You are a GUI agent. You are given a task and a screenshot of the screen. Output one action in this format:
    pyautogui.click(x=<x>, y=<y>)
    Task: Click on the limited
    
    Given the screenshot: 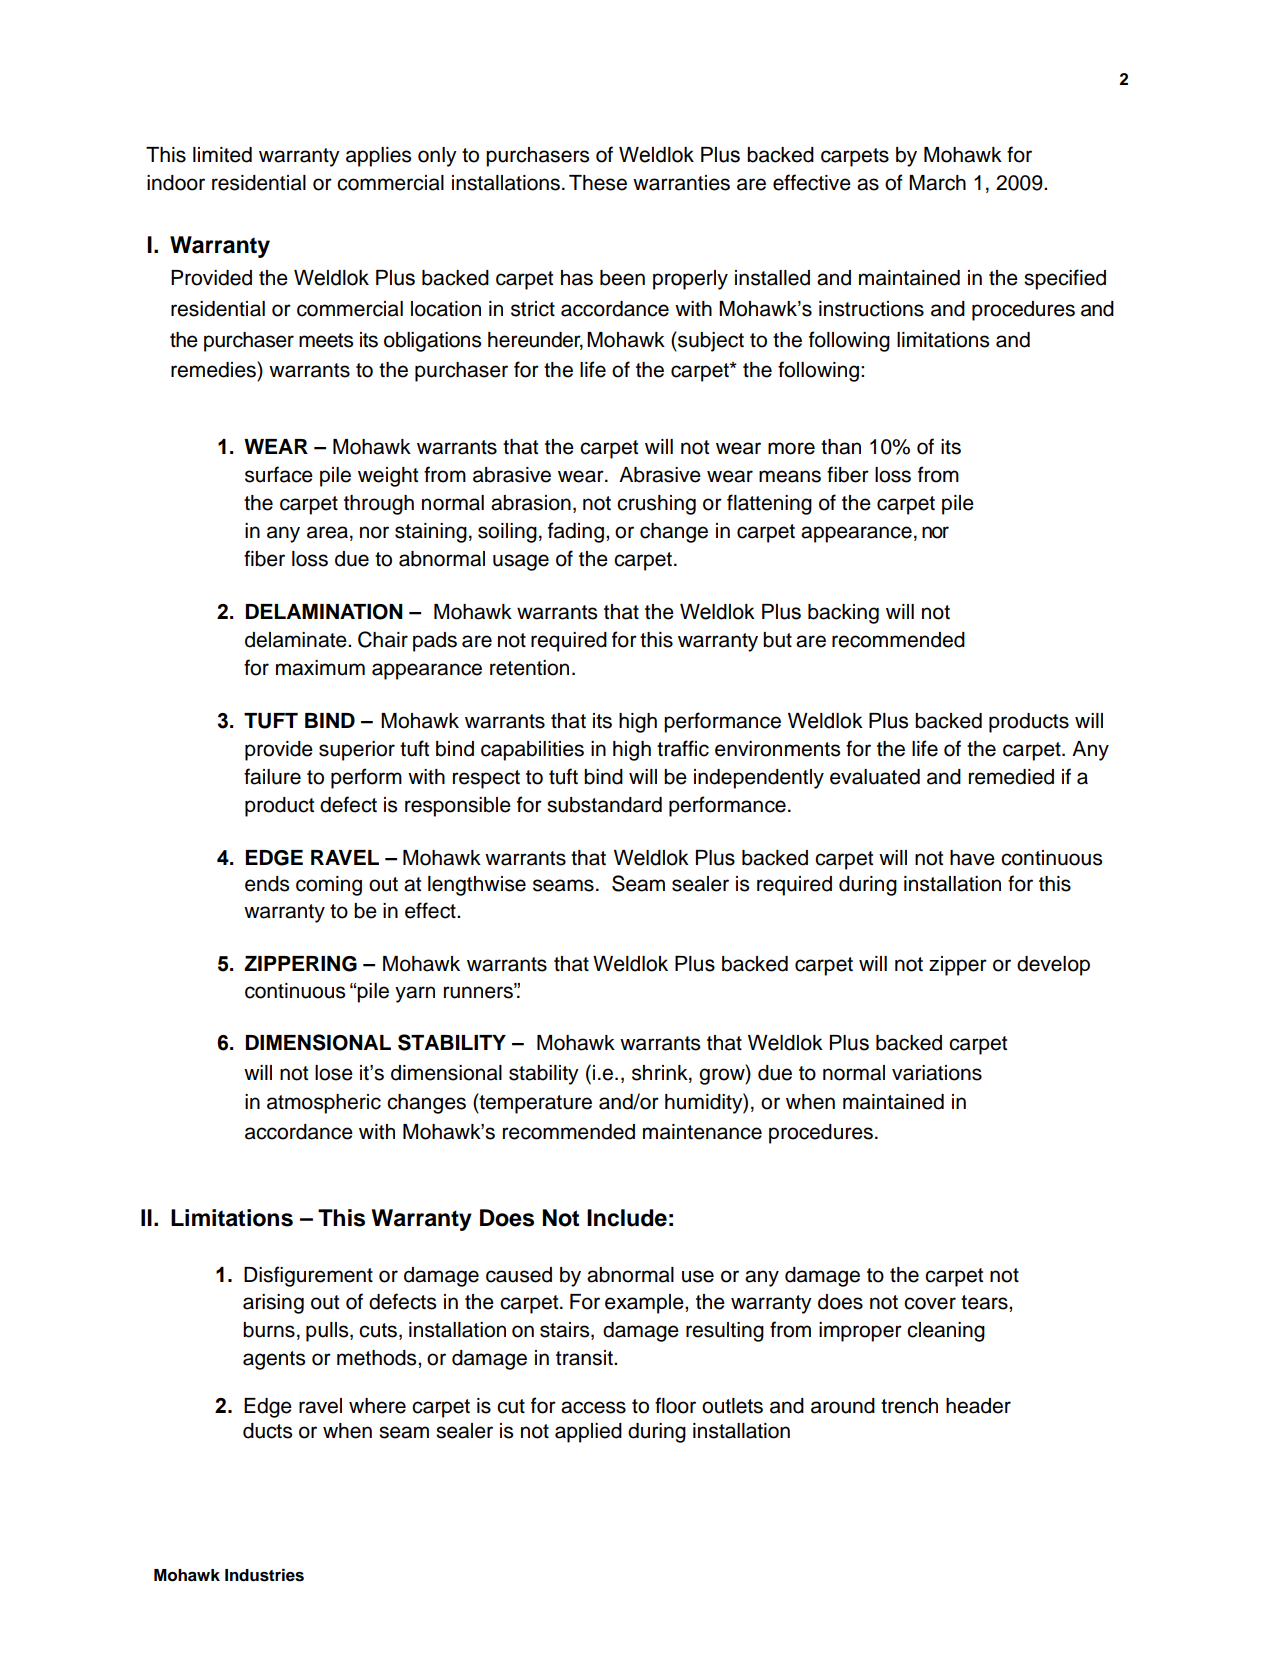 What is the action you would take?
    pyautogui.click(x=222, y=155)
